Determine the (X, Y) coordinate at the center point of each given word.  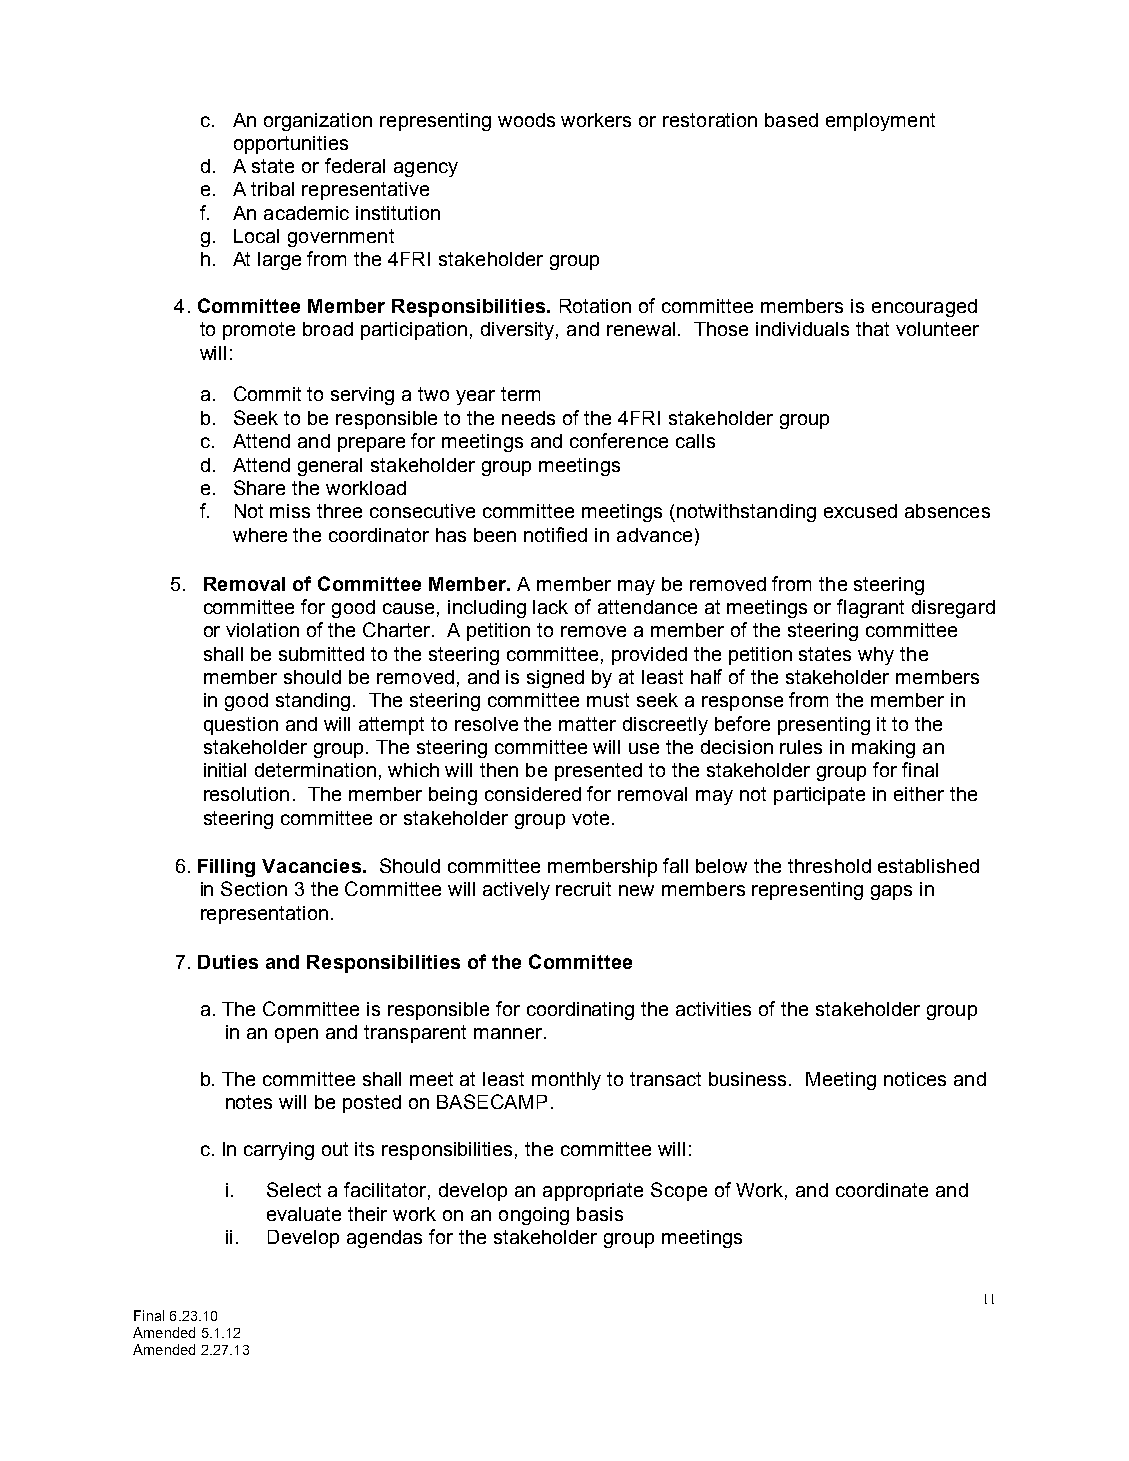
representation (264, 915)
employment (880, 122)
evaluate (304, 1214)
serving (362, 396)
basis (600, 1214)
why (876, 656)
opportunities (291, 145)
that (872, 329)
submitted (321, 654)
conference (619, 440)
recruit (583, 889)
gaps (891, 892)
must (608, 700)
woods (526, 120)
